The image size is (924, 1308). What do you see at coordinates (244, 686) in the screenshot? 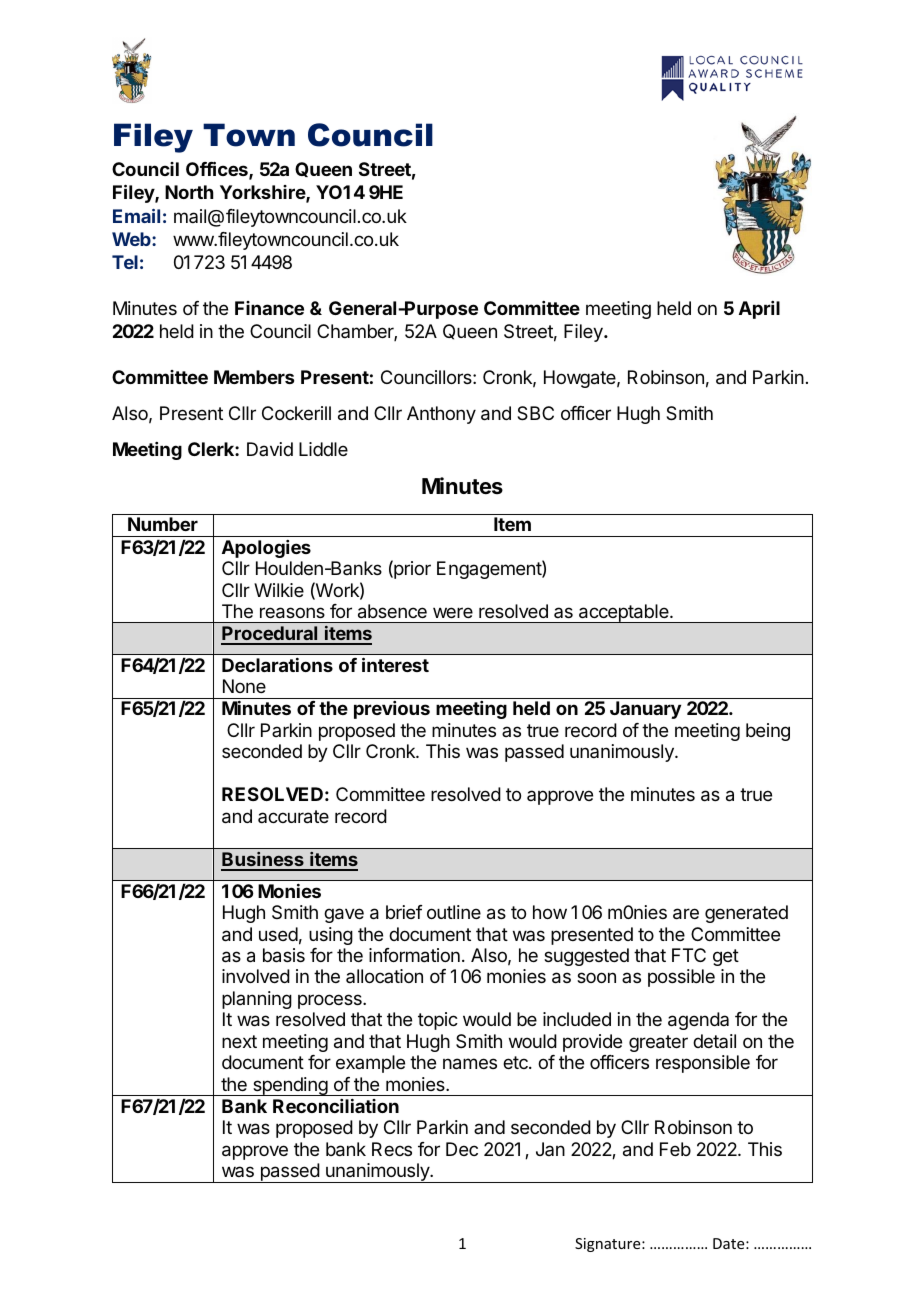
I see `None` at bounding box center [244, 686].
